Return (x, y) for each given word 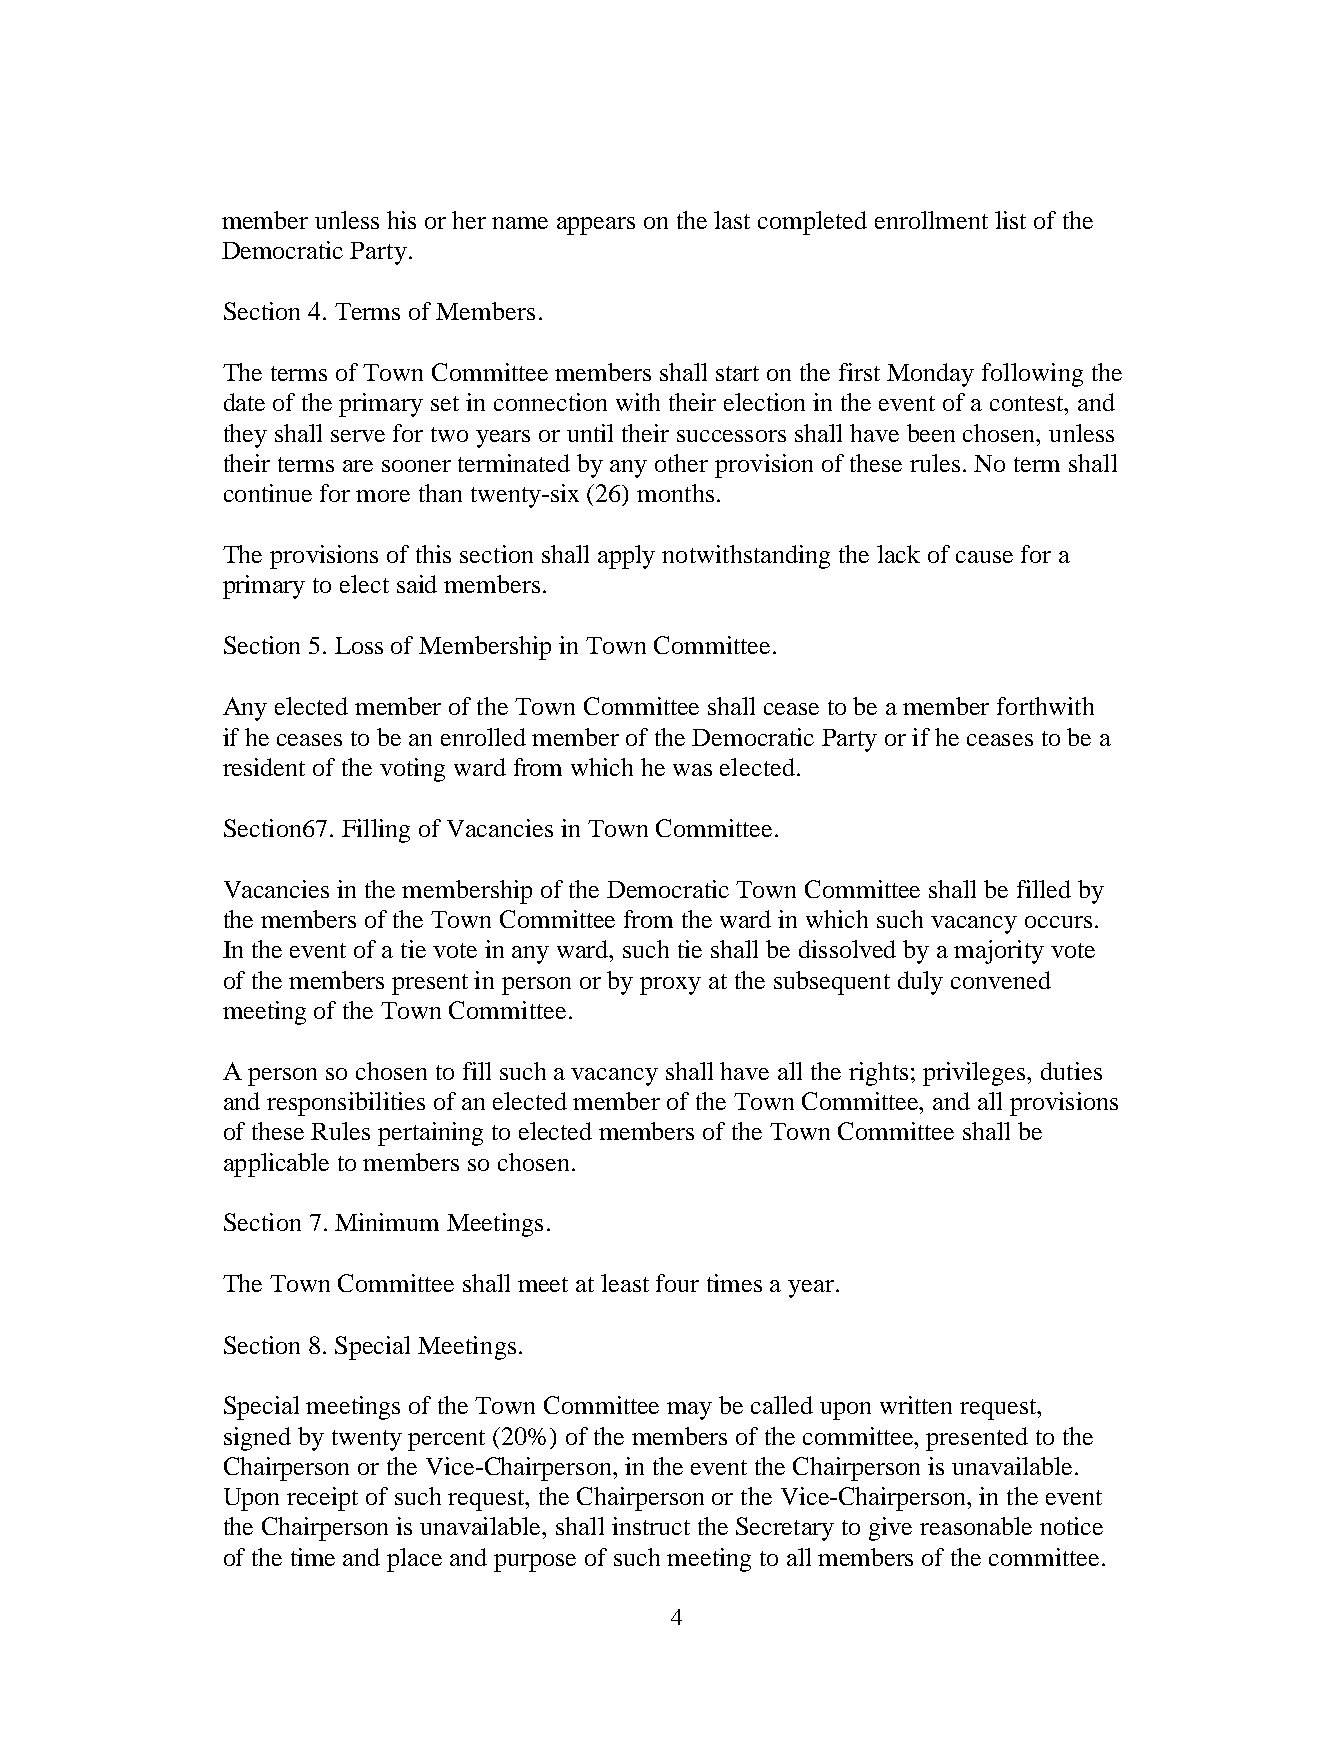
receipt (322, 1499)
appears (596, 226)
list (1010, 220)
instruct (651, 1526)
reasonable (976, 1526)
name (520, 223)
